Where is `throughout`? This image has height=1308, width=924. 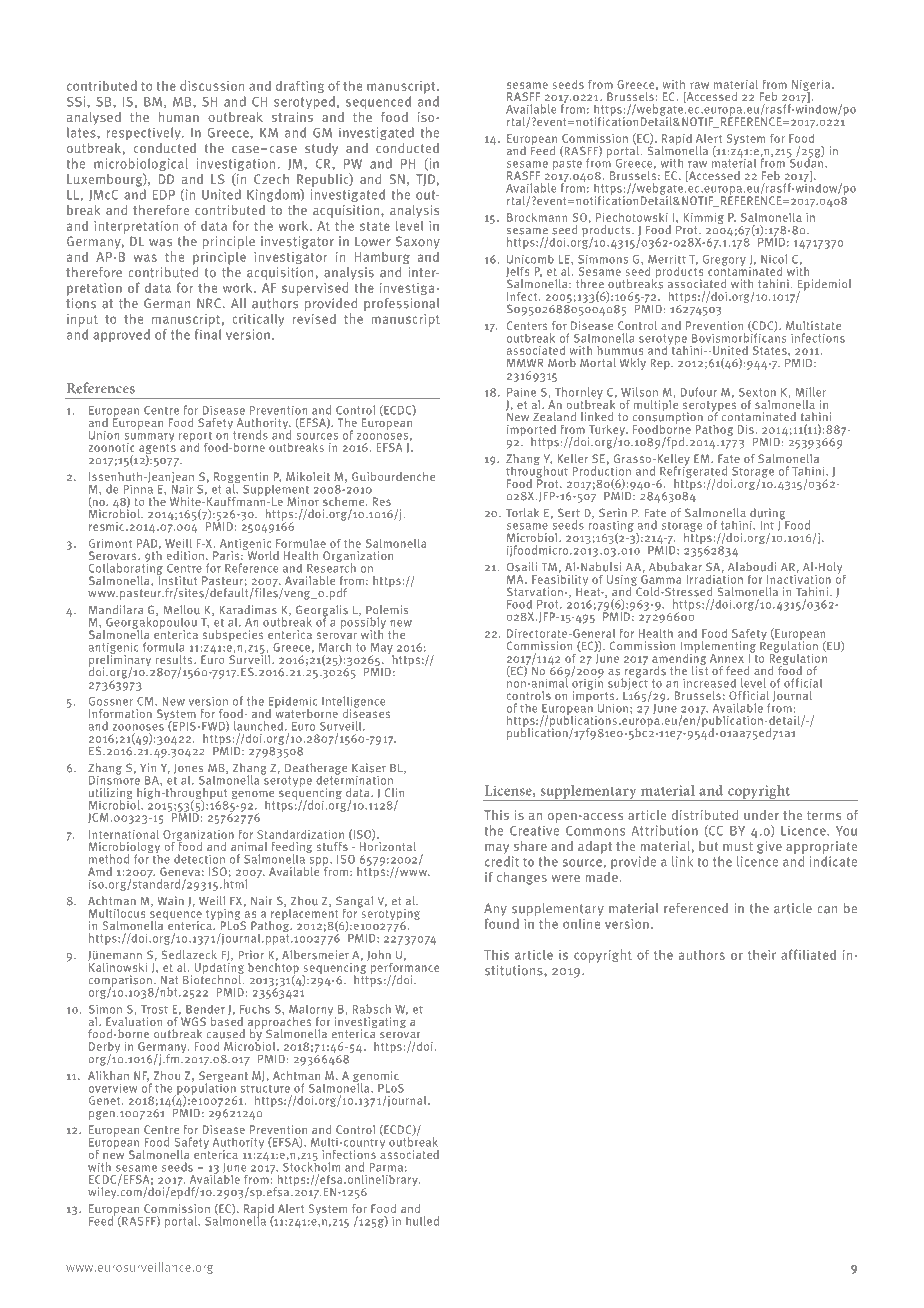
throughout is located at coordinates (537, 472).
